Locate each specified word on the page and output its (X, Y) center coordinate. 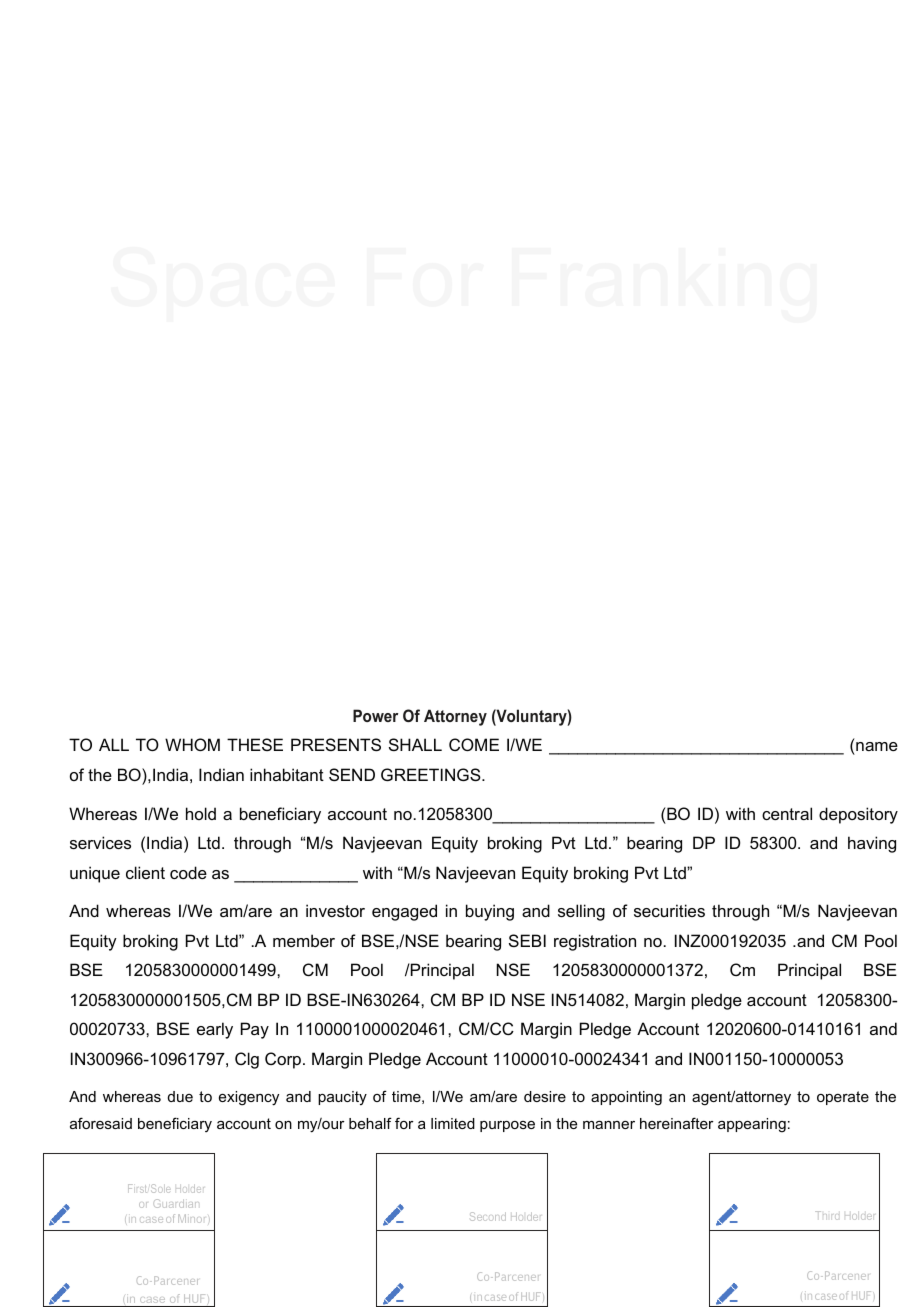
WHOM (192, 744)
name (876, 748)
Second (488, 1216)
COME (474, 744)
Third (827, 1215)
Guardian (176, 1203)
